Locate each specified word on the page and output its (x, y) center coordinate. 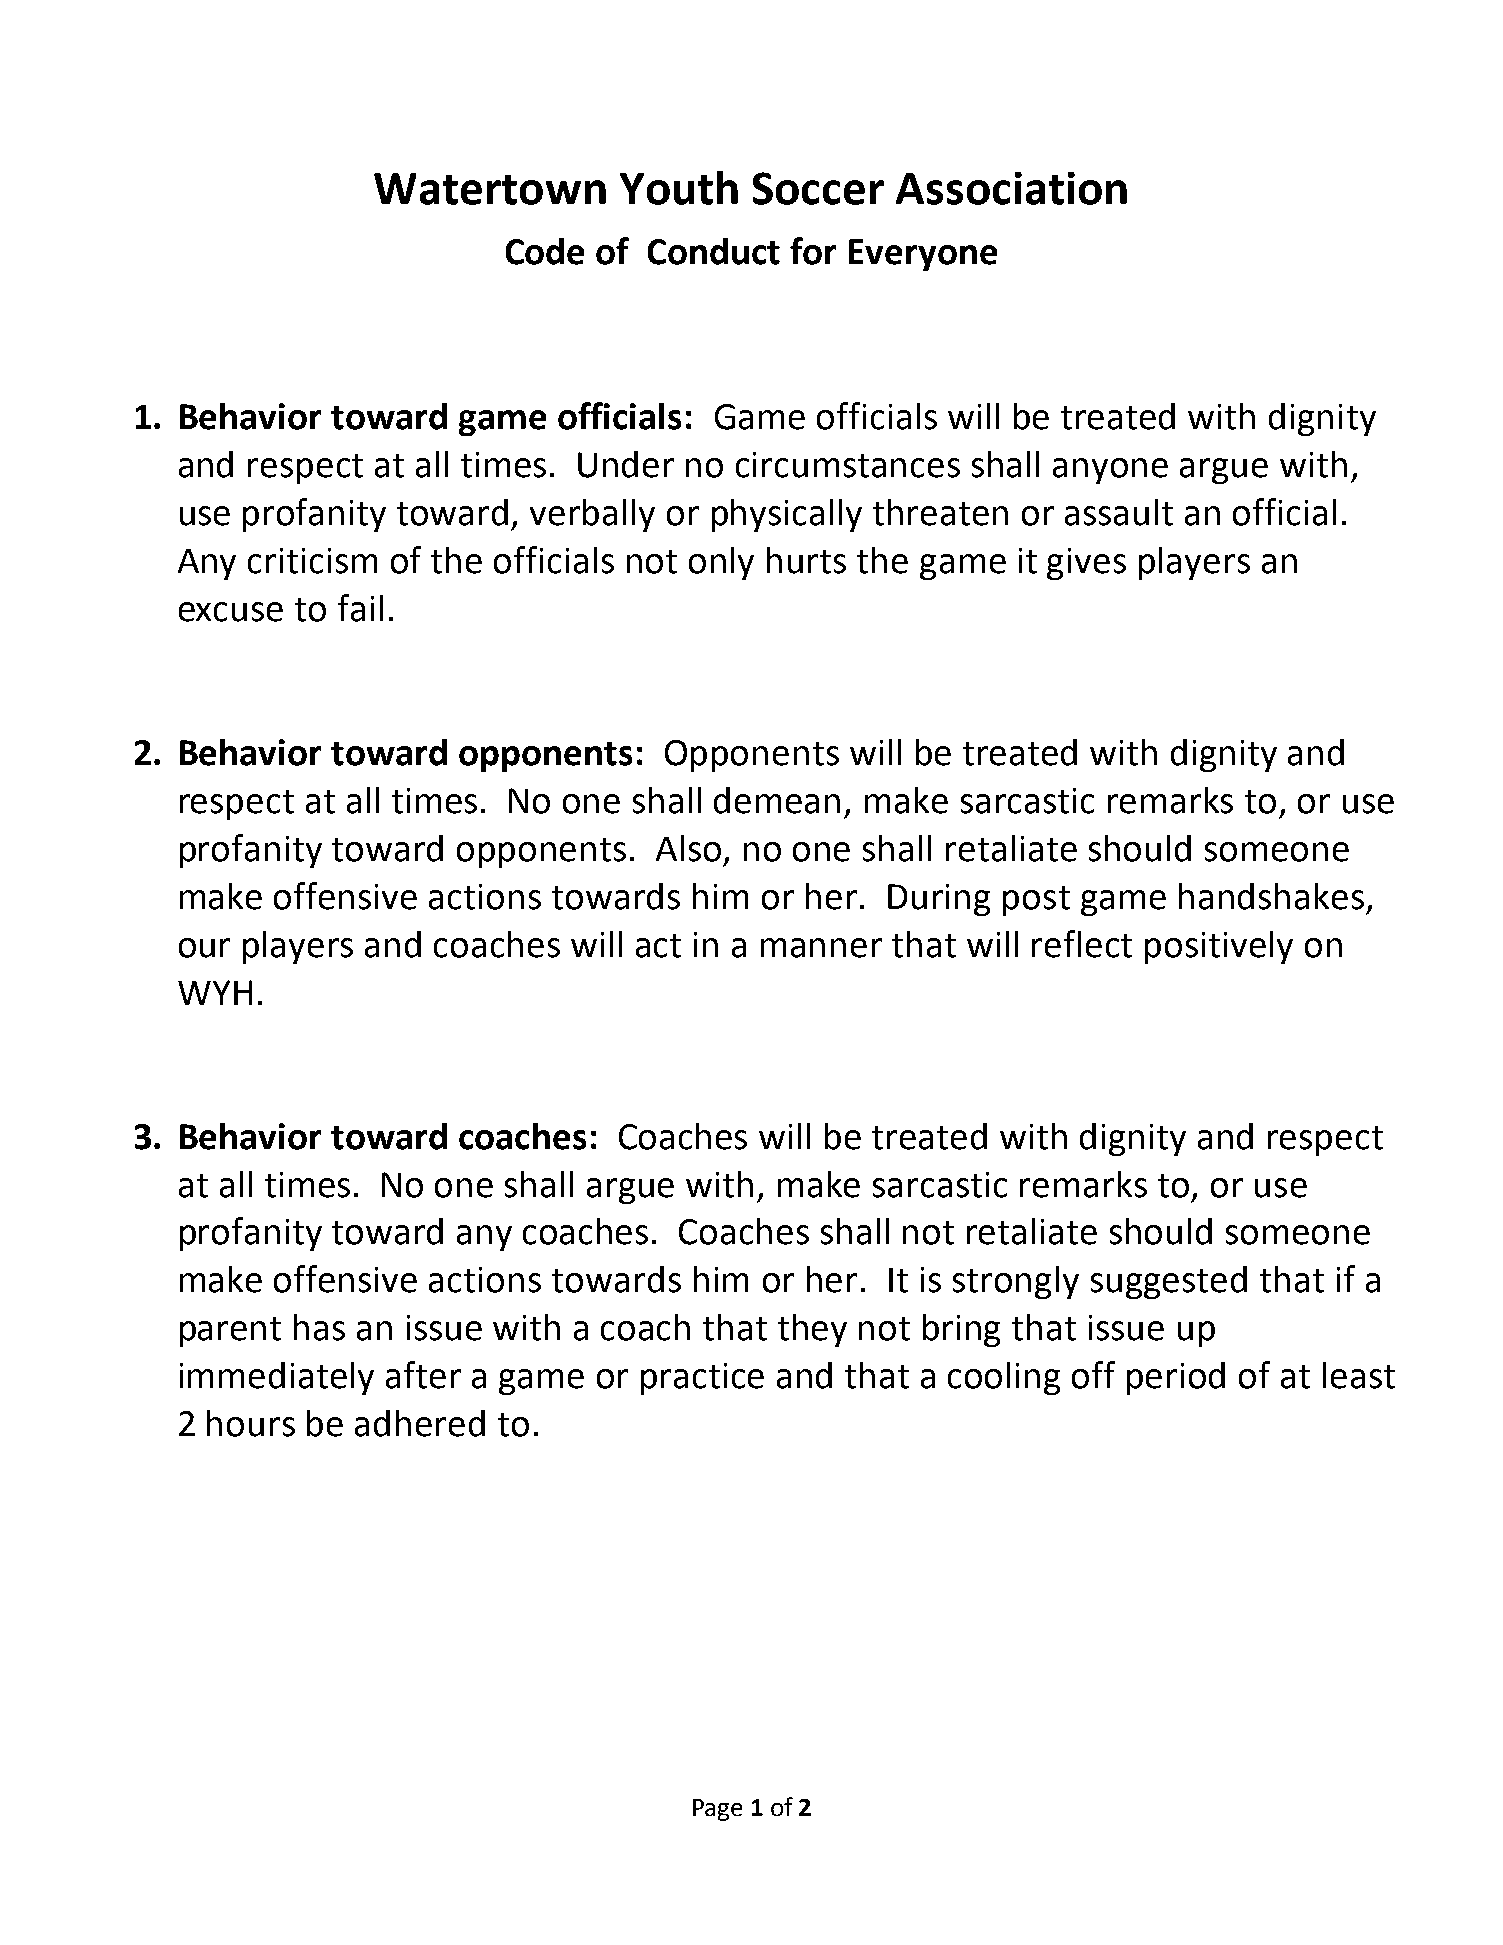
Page (717, 1810)
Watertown (490, 189)
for (813, 251)
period (1176, 1378)
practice (702, 1379)
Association (1011, 188)
